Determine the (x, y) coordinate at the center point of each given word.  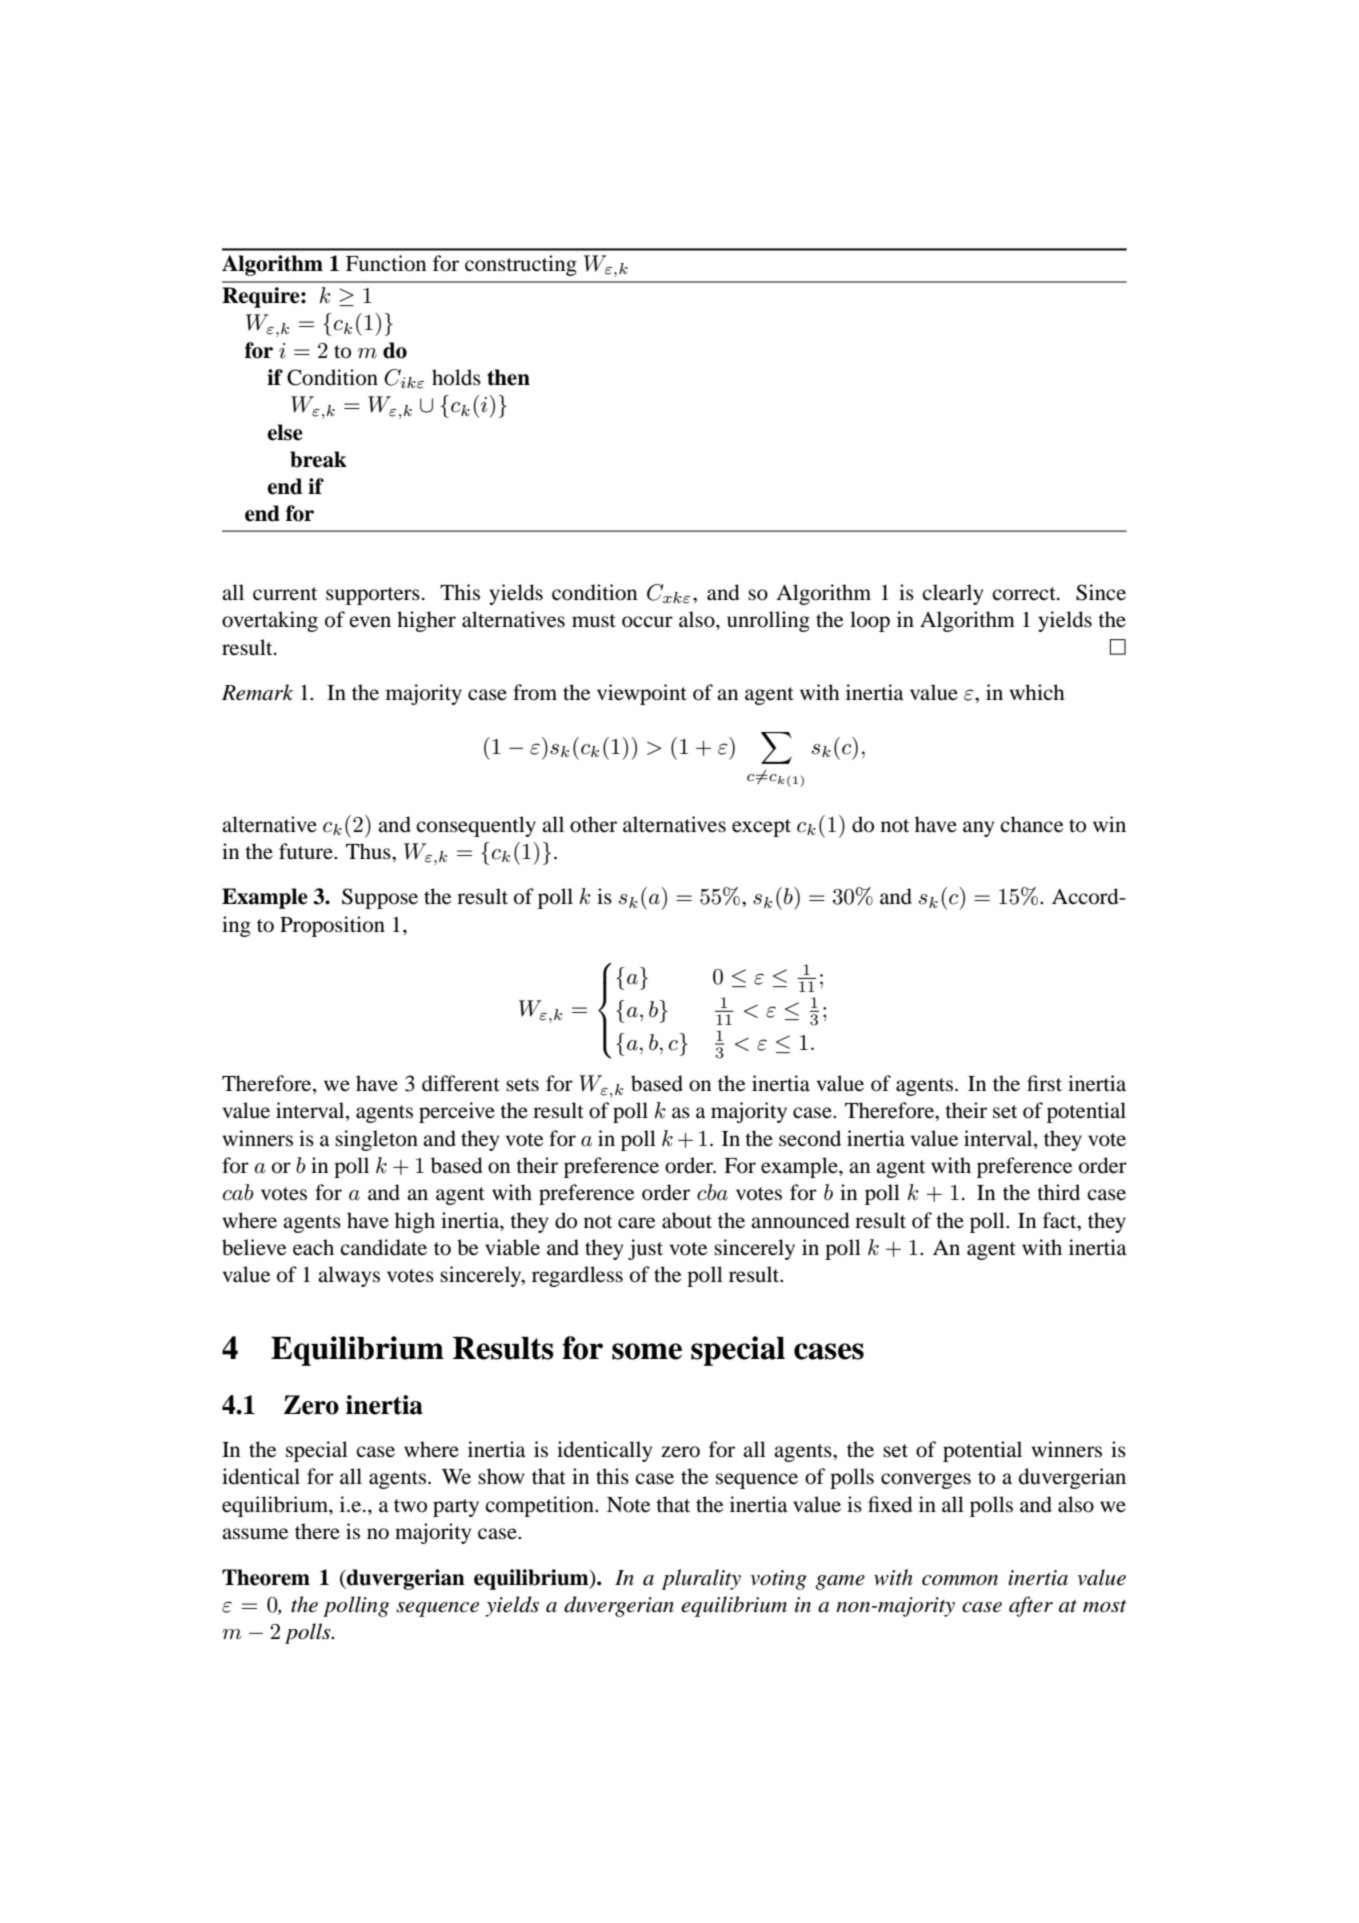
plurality (701, 1579)
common (960, 1580)
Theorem (266, 1577)
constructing (521, 265)
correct (1025, 594)
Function (386, 263)
